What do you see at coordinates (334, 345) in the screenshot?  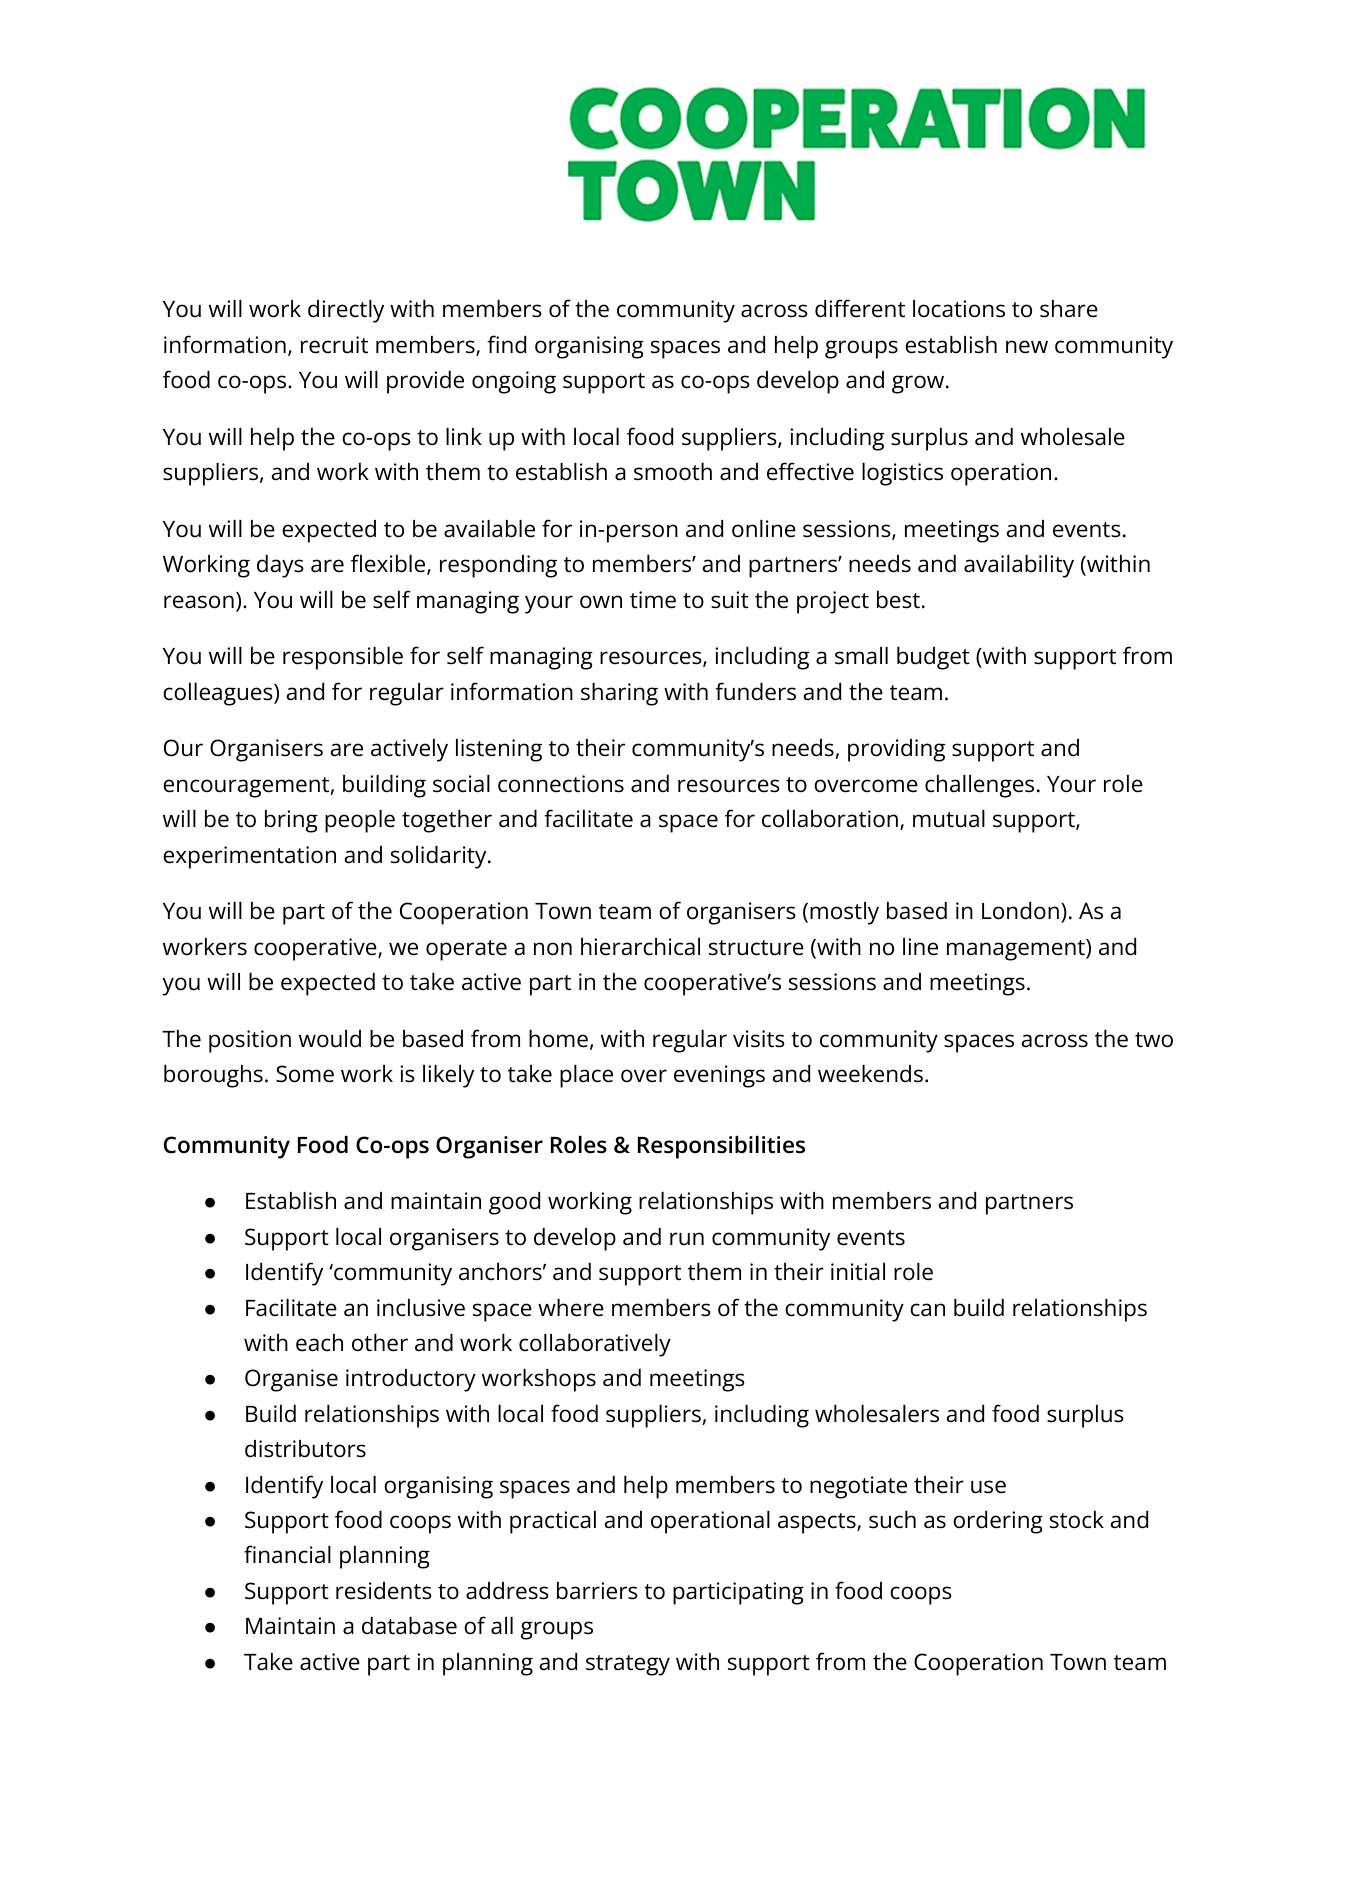 I see `recruit` at bounding box center [334, 345].
